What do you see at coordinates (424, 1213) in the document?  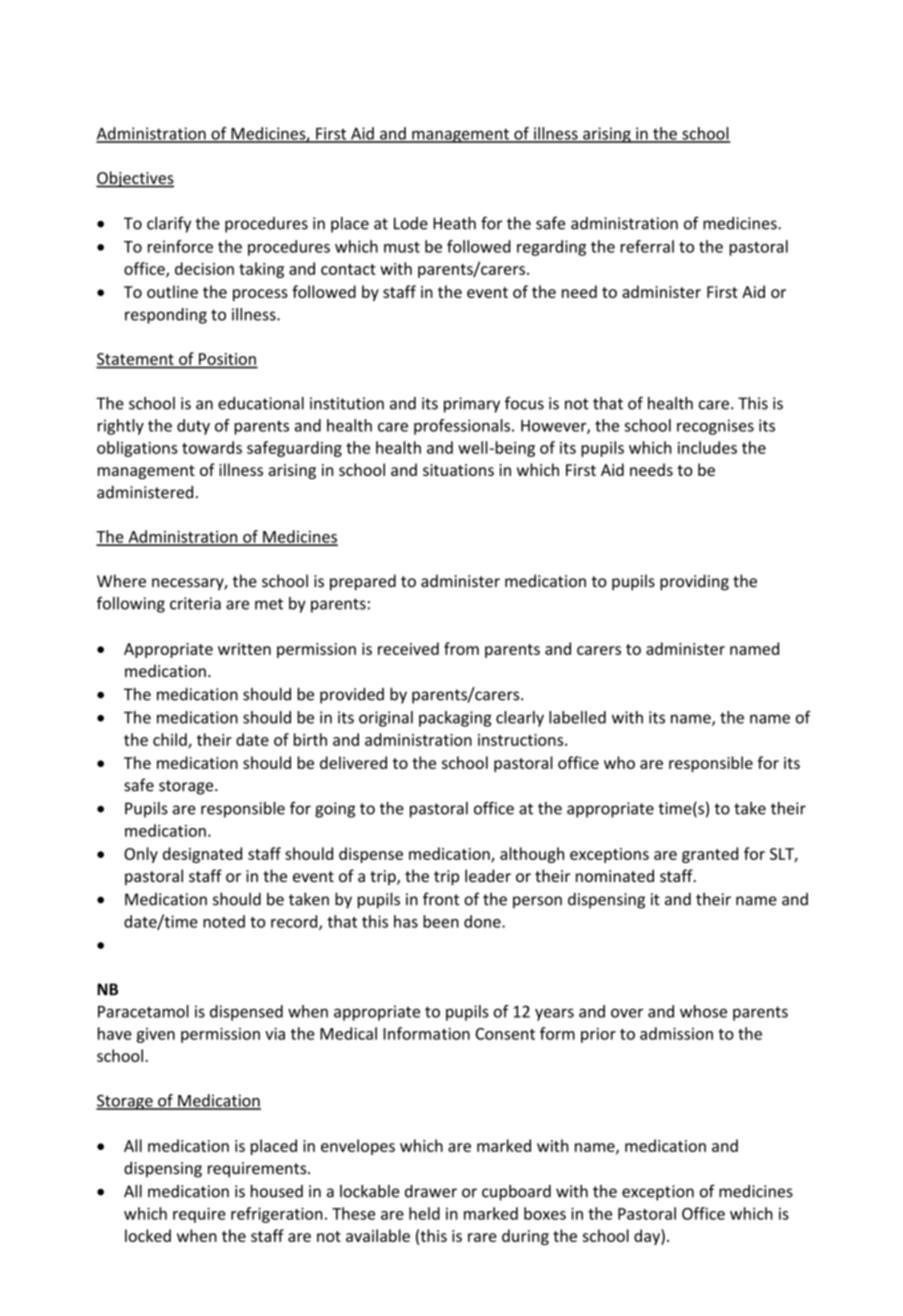 I see `held` at bounding box center [424, 1213].
